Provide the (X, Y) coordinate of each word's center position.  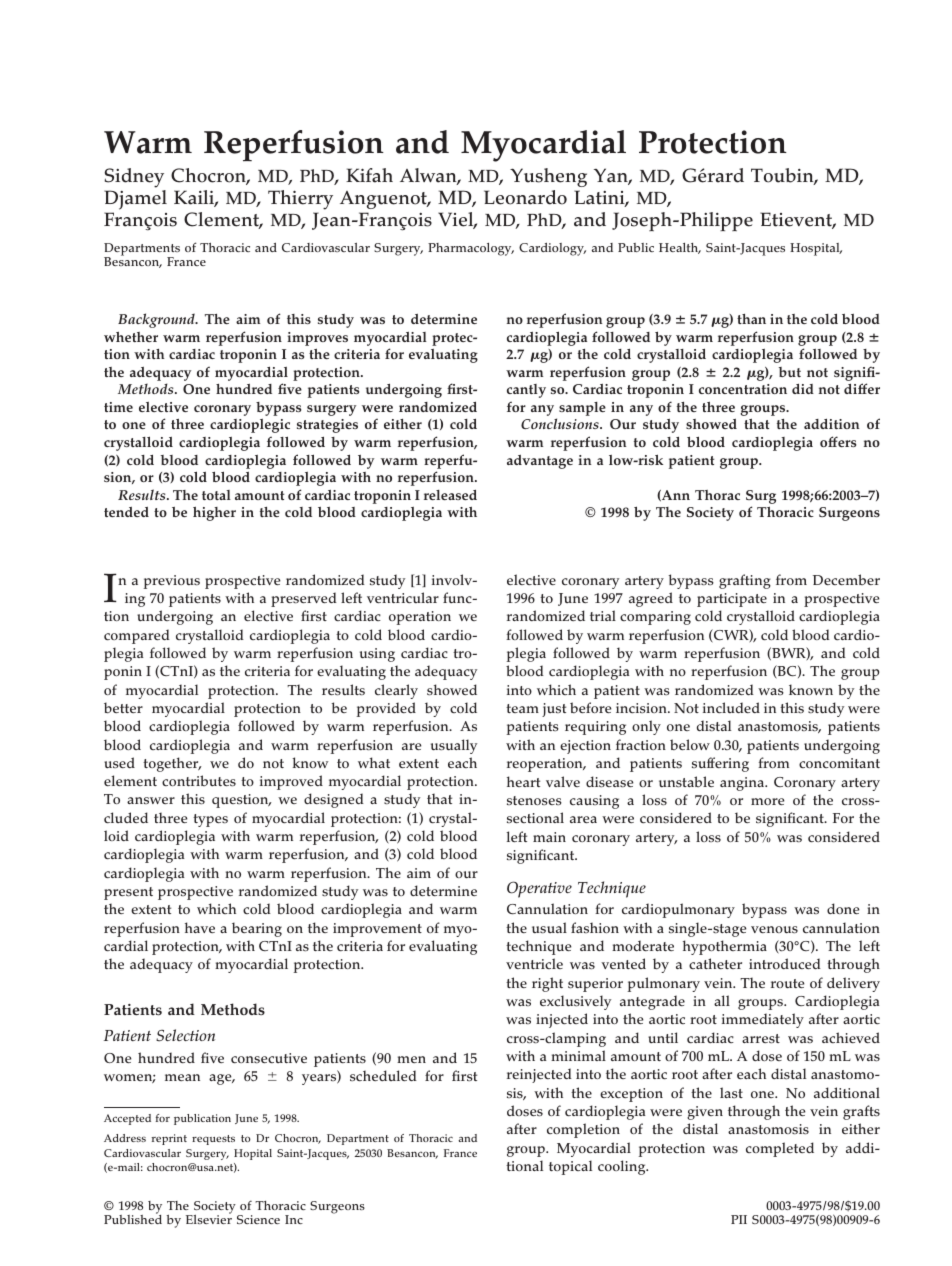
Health (680, 248)
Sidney (134, 178)
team (522, 708)
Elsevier (209, 1218)
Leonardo (525, 197)
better (123, 708)
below (690, 744)
